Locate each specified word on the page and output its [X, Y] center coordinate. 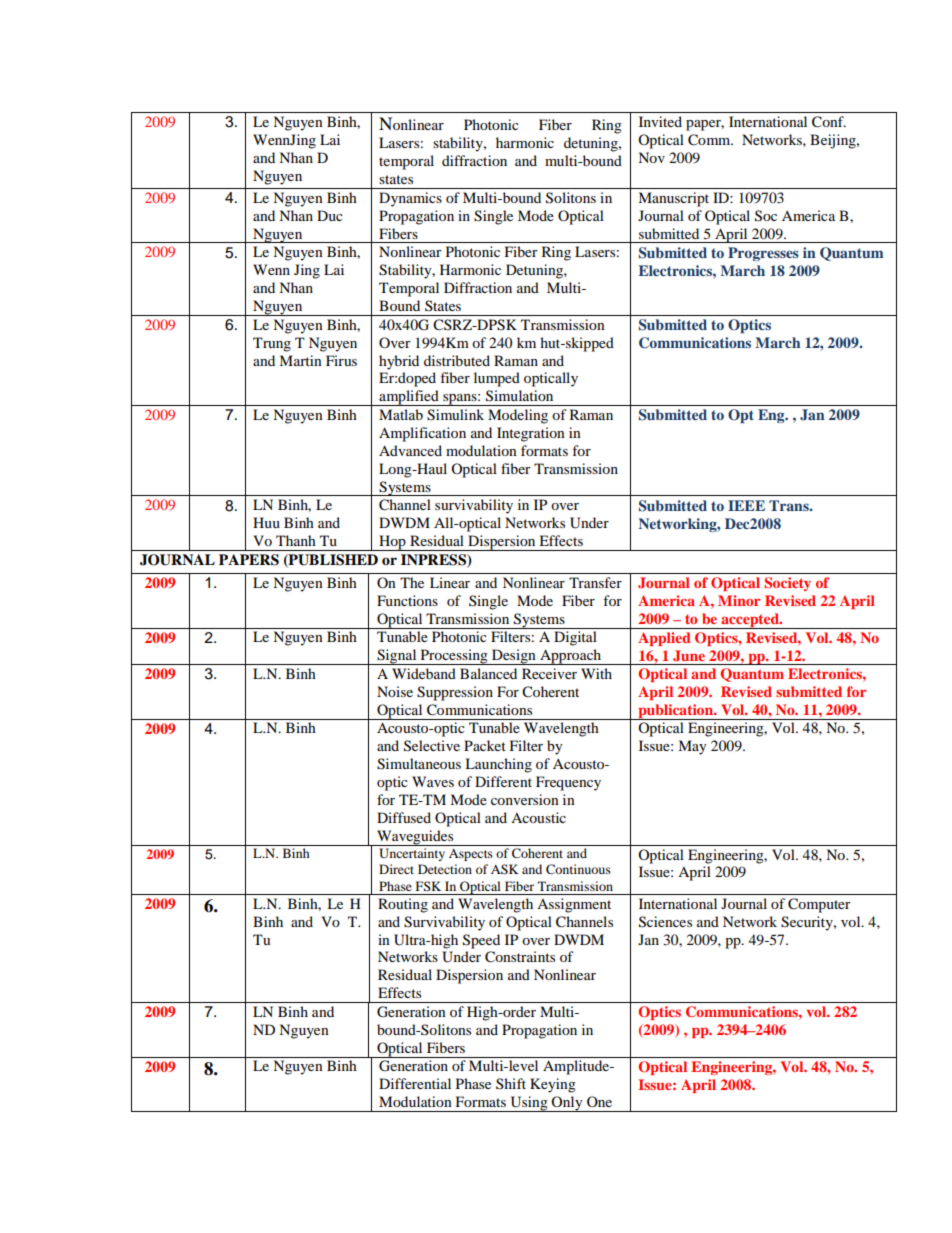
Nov [651, 157]
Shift [511, 1083]
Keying [553, 1085]
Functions [407, 600]
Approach [571, 657]
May [692, 747]
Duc [330, 215]
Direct [396, 869]
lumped [497, 379]
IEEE [746, 505]
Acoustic [538, 817]
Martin [300, 360]
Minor [739, 600]
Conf [829, 122]
